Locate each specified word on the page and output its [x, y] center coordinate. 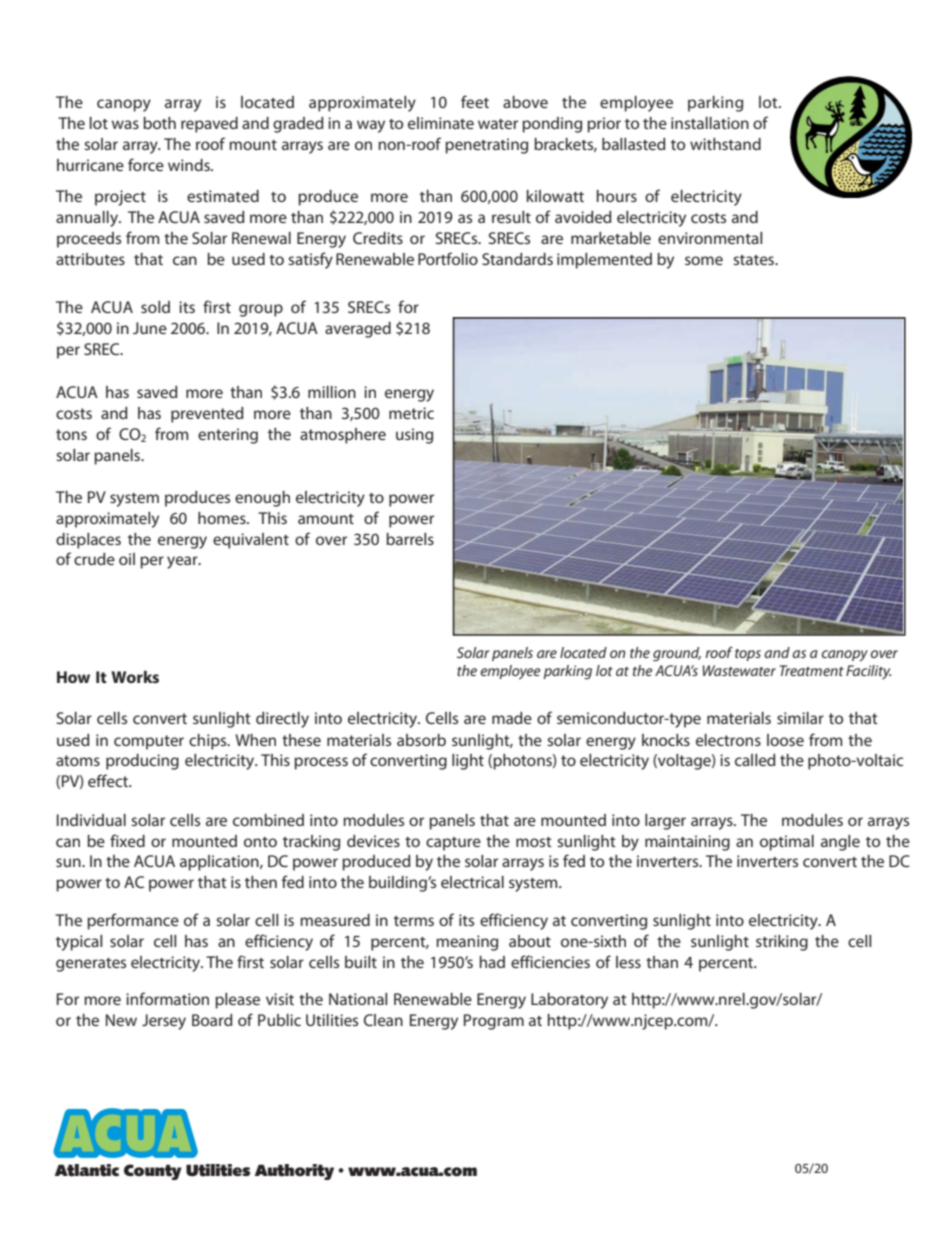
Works [135, 677]
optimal [787, 843]
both [159, 123]
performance [133, 921]
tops [748, 655]
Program [494, 1022]
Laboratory [569, 1001]
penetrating [486, 146]
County [153, 1172]
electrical [472, 882]
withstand [725, 144]
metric [411, 413]
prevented [207, 415]
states [755, 260]
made [512, 718]
